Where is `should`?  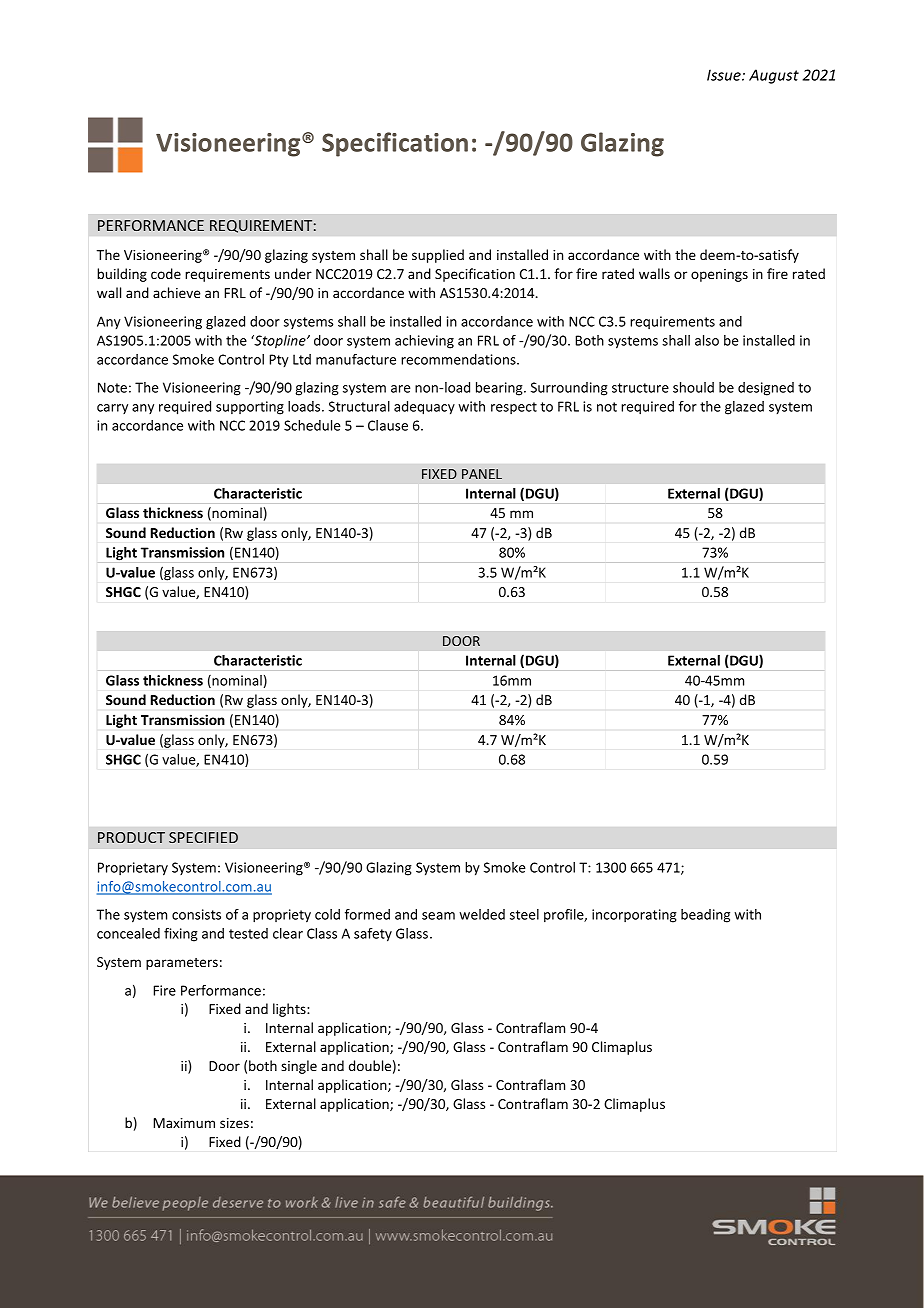
should is located at coordinates (693, 387).
